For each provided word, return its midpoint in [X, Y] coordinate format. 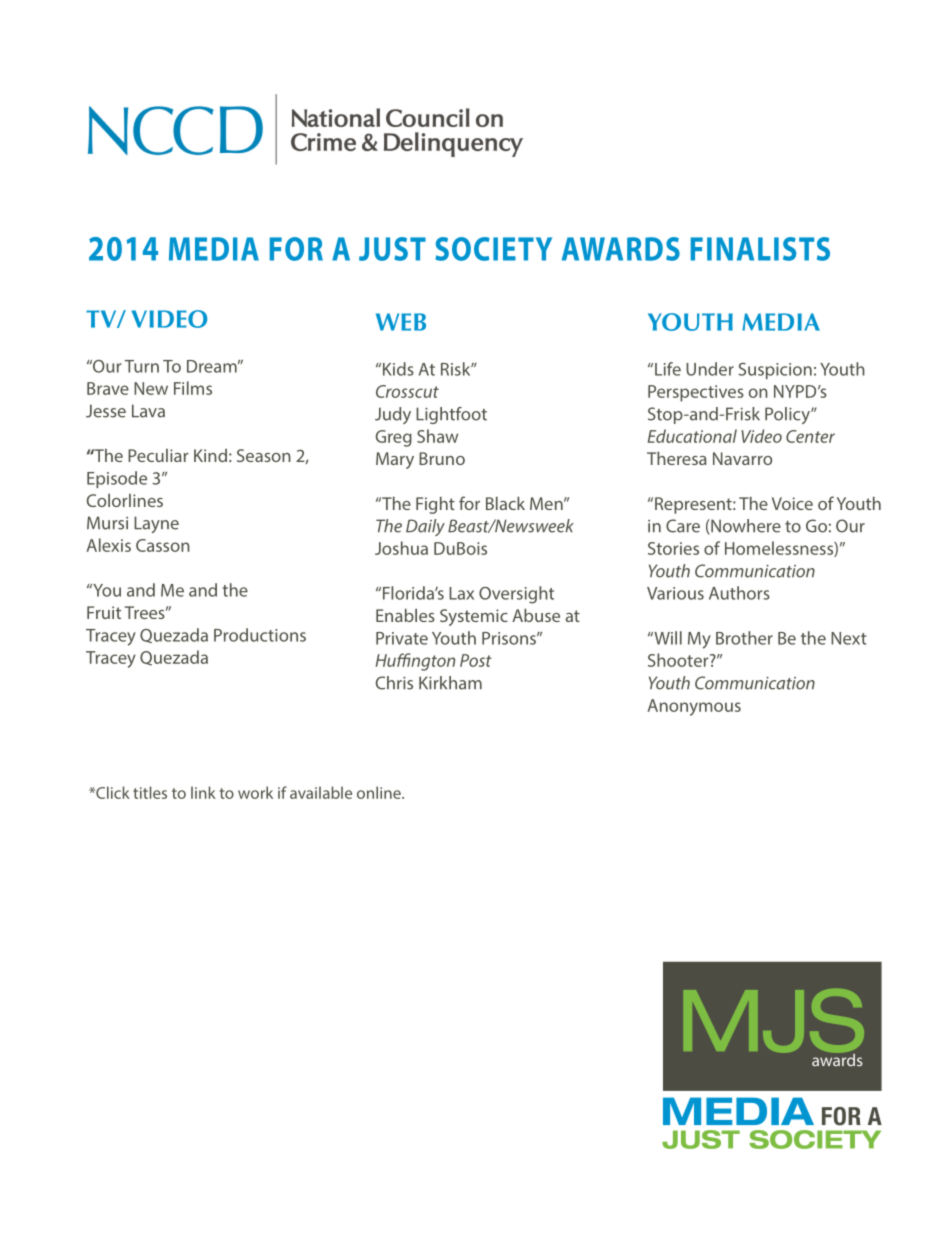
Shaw [437, 436]
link [203, 792]
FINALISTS [760, 249]
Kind [210, 455]
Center [810, 436]
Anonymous [694, 707]
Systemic [474, 617]
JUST [392, 249]
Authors [739, 593]
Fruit [104, 612]
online [380, 792]
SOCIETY [493, 249]
